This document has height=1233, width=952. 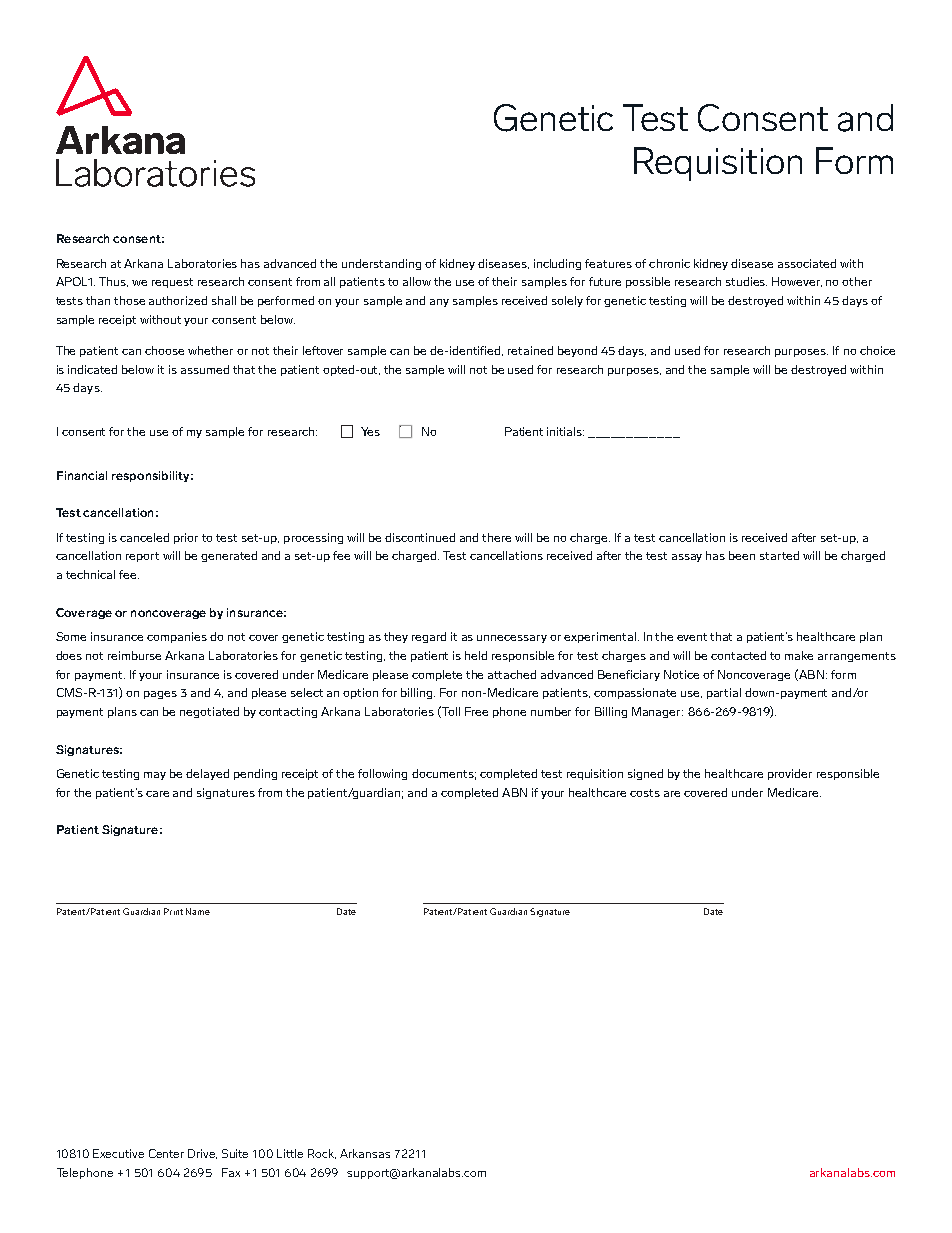 What do you see at coordinates (365, 1153) in the document?
I see `Arkansas` at bounding box center [365, 1153].
